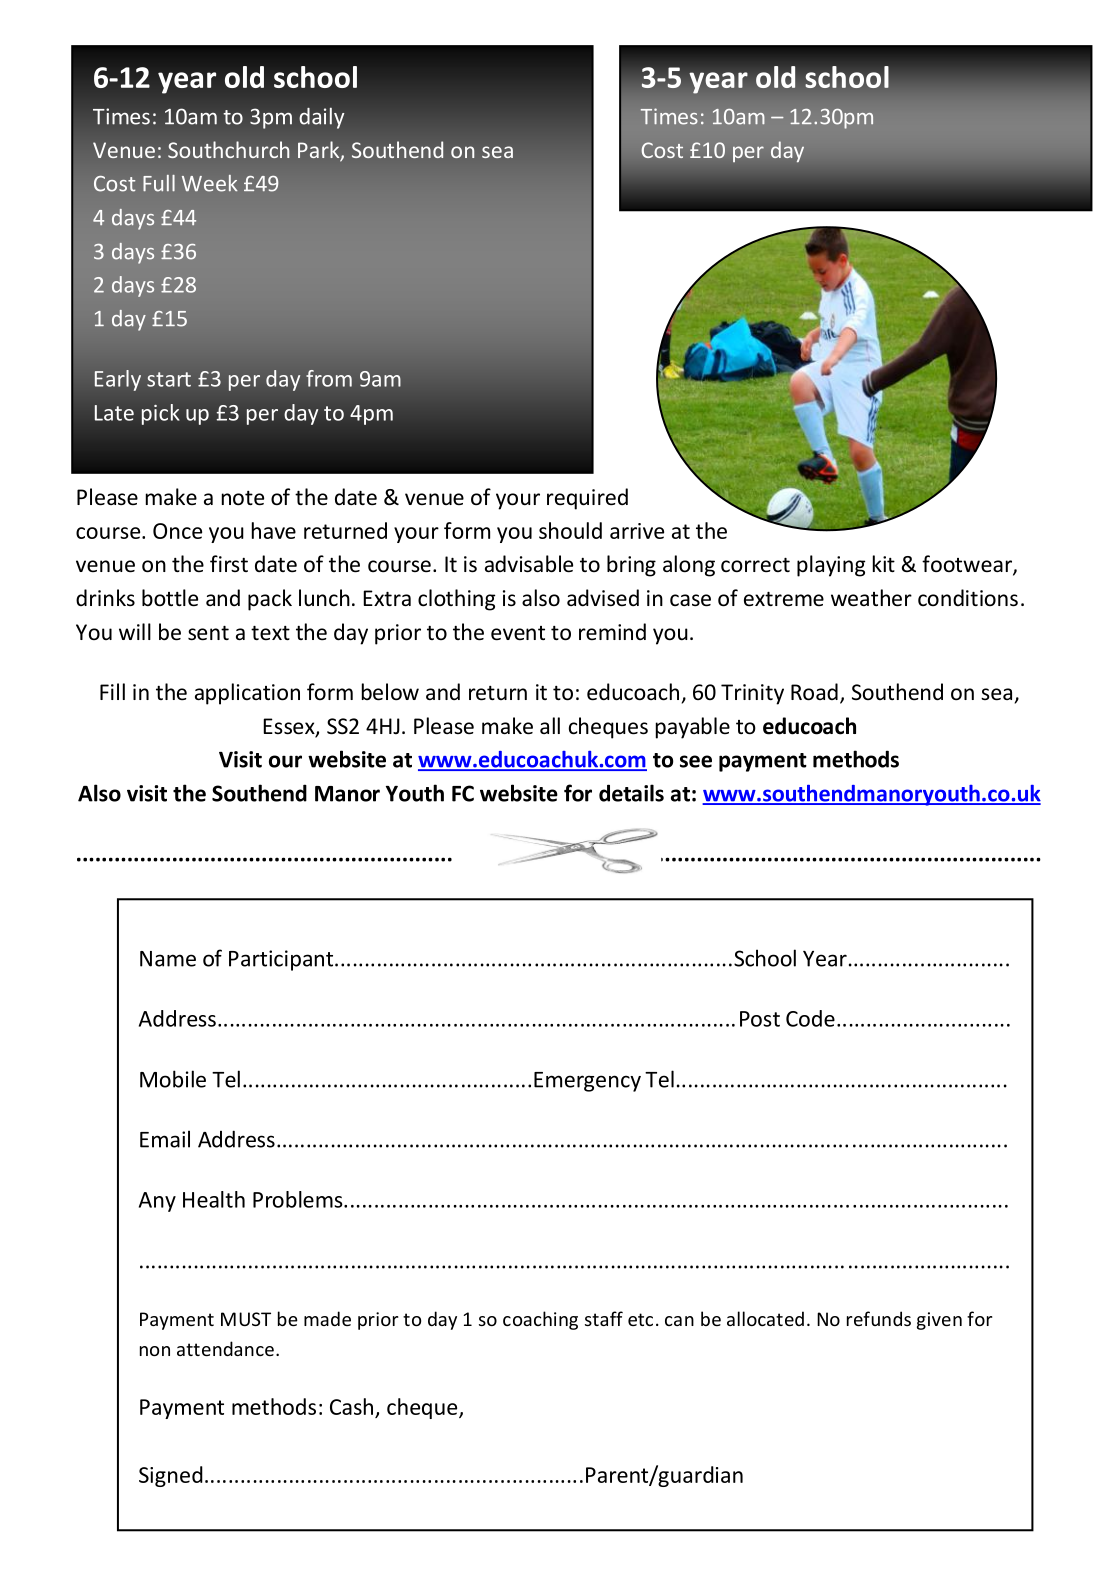 This image has width=1118, height=1587. What do you see at coordinates (879, 1318) in the image?
I see `refunds` at bounding box center [879, 1318].
